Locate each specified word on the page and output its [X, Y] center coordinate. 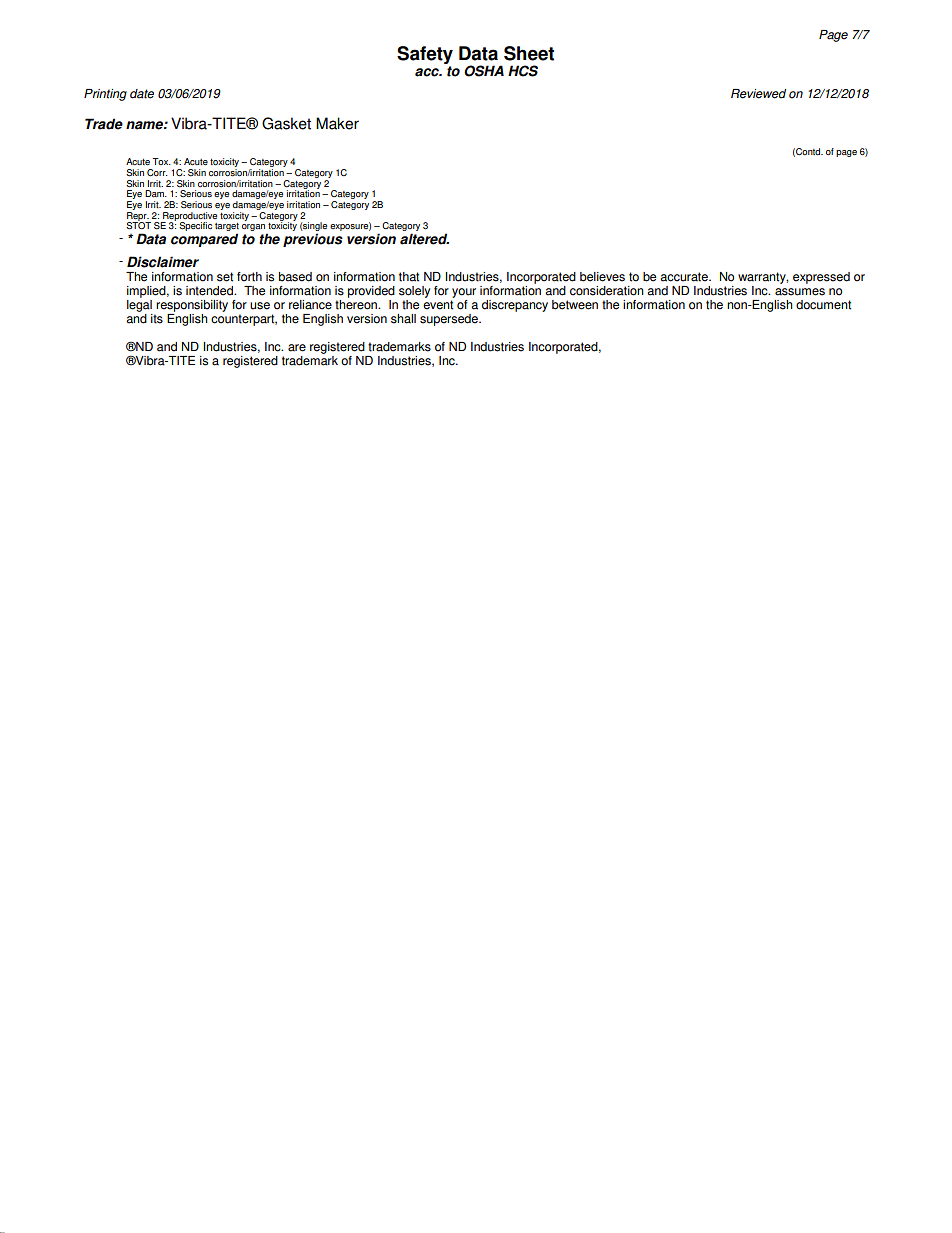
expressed [821, 278]
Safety [425, 55]
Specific [195, 226]
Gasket [286, 123]
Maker [337, 123]
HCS [523, 71]
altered [424, 239]
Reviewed [758, 94]
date [142, 94]
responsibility [192, 307]
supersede [450, 320]
